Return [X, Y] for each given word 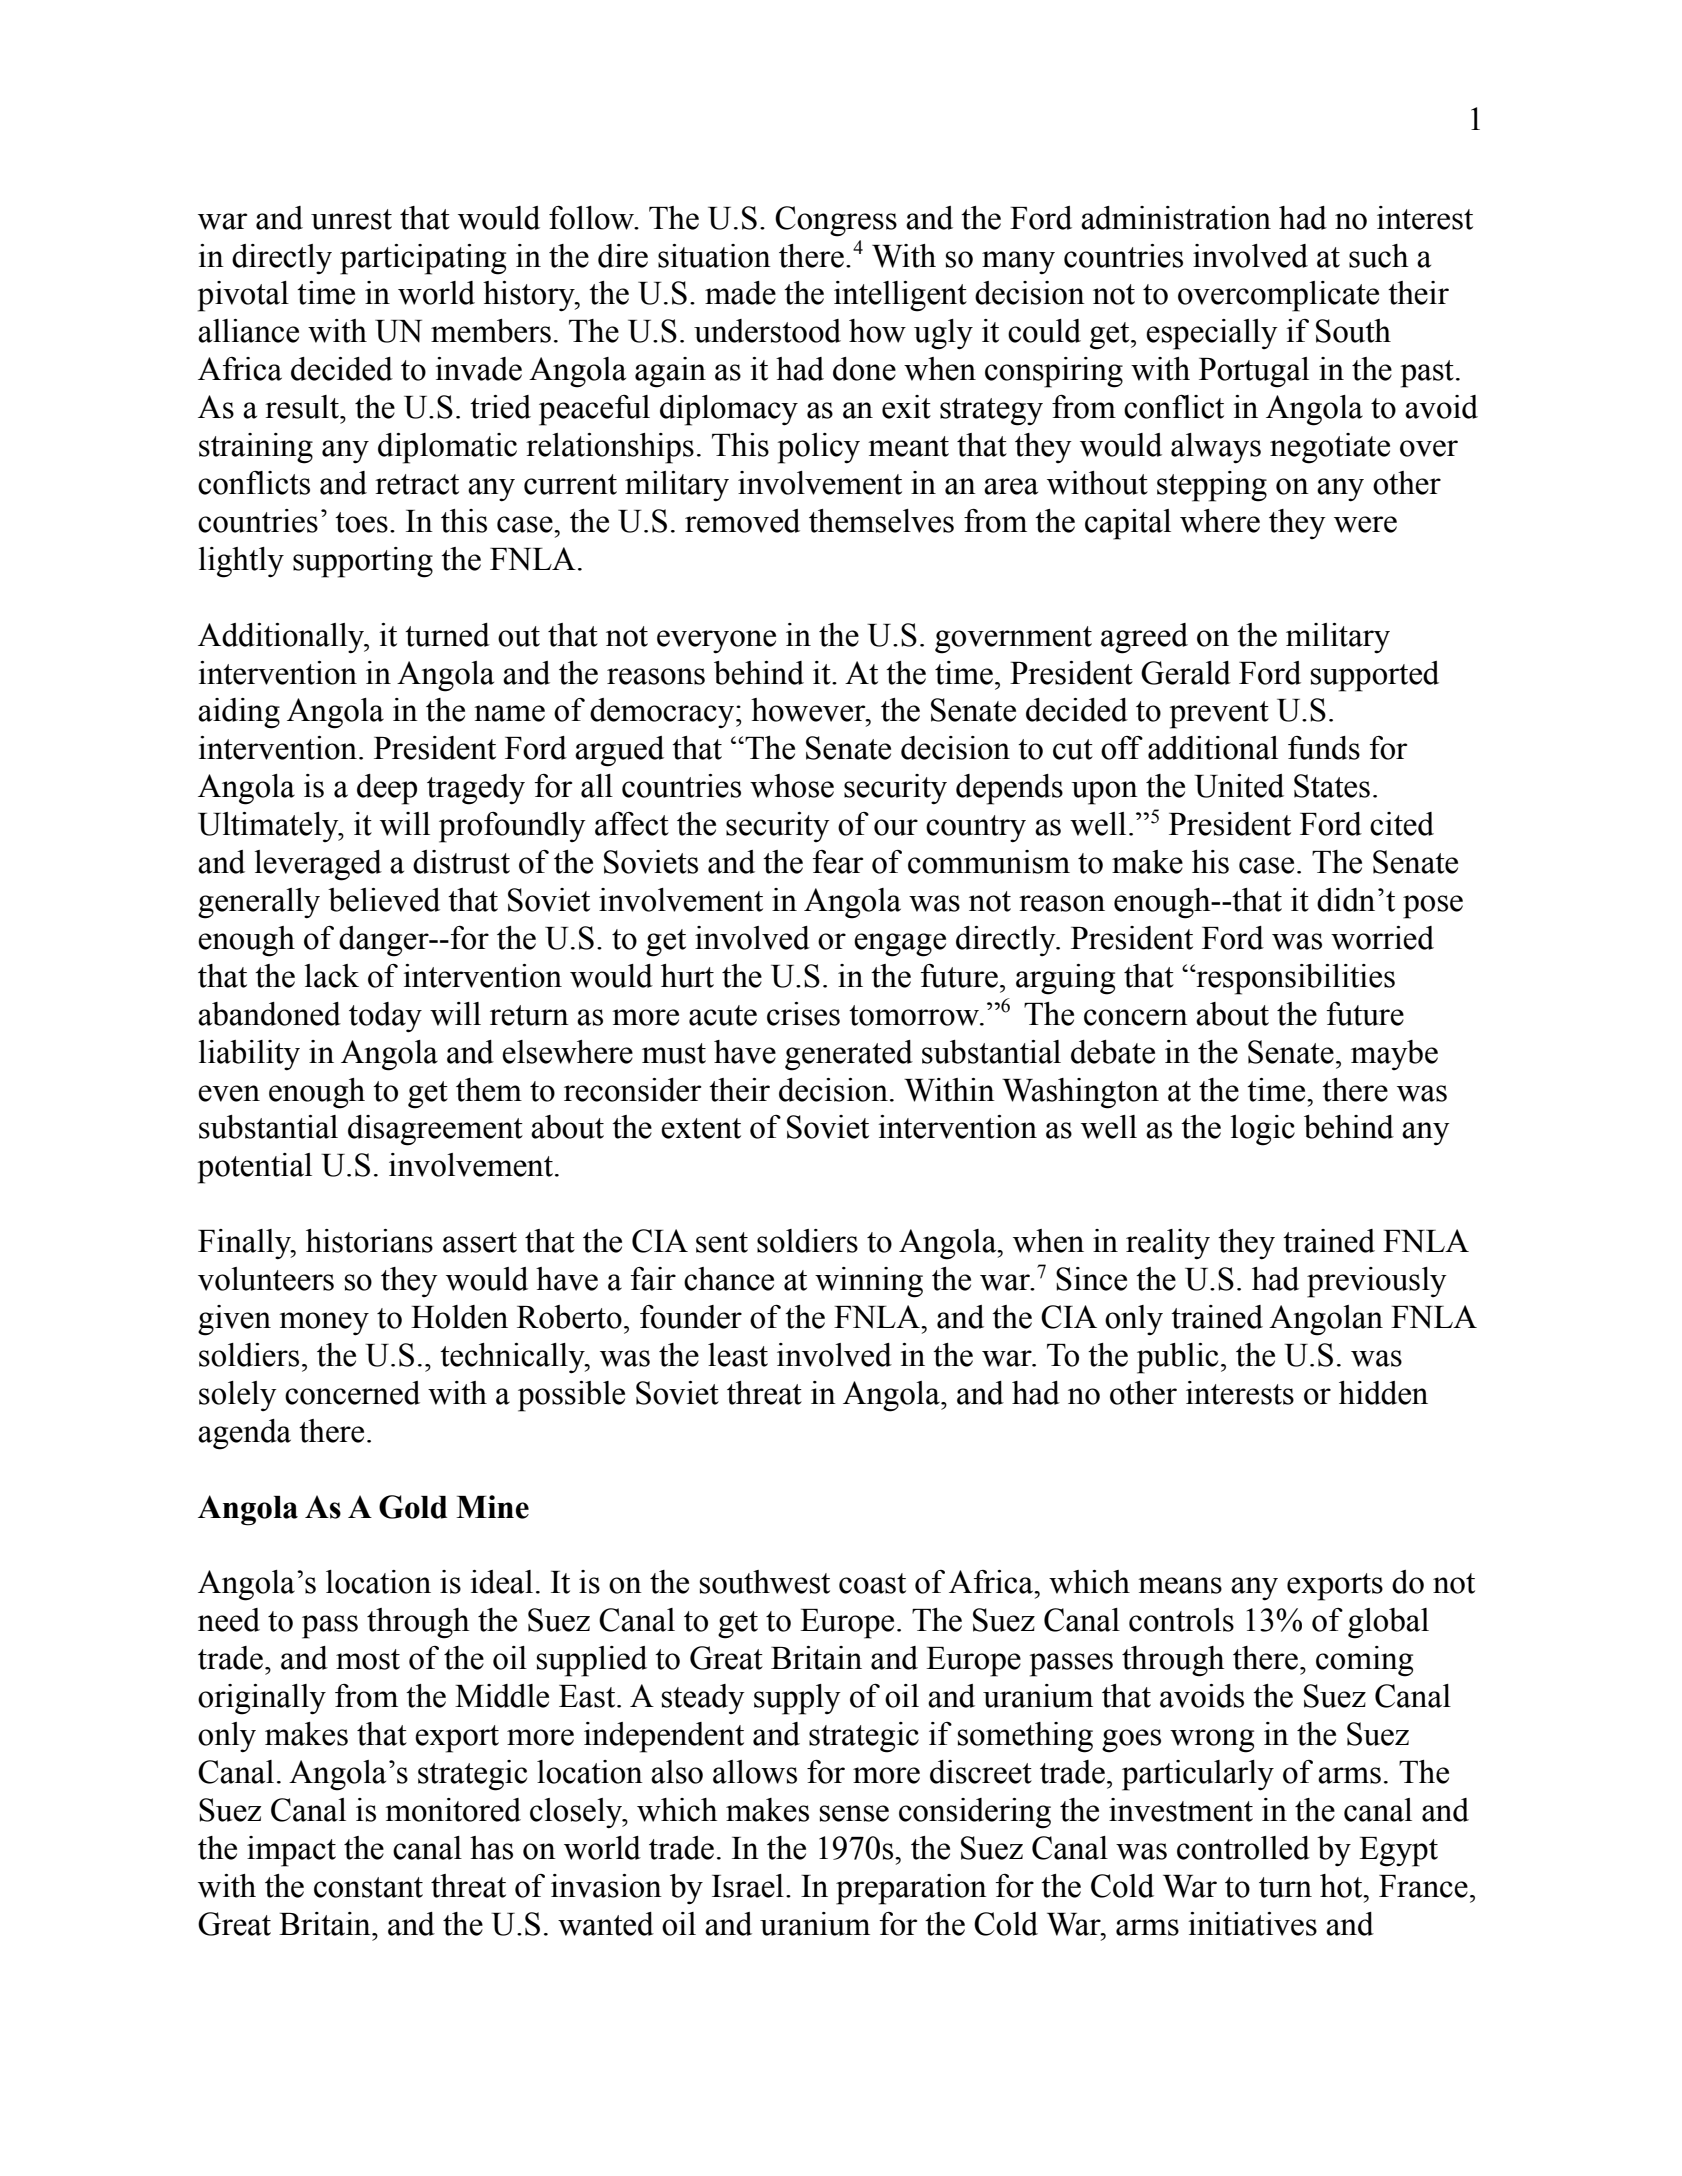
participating [423, 259]
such [1378, 256]
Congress [836, 221]
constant [368, 1887]
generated [849, 1055]
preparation [911, 1889]
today [385, 1017]
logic [1263, 1130]
